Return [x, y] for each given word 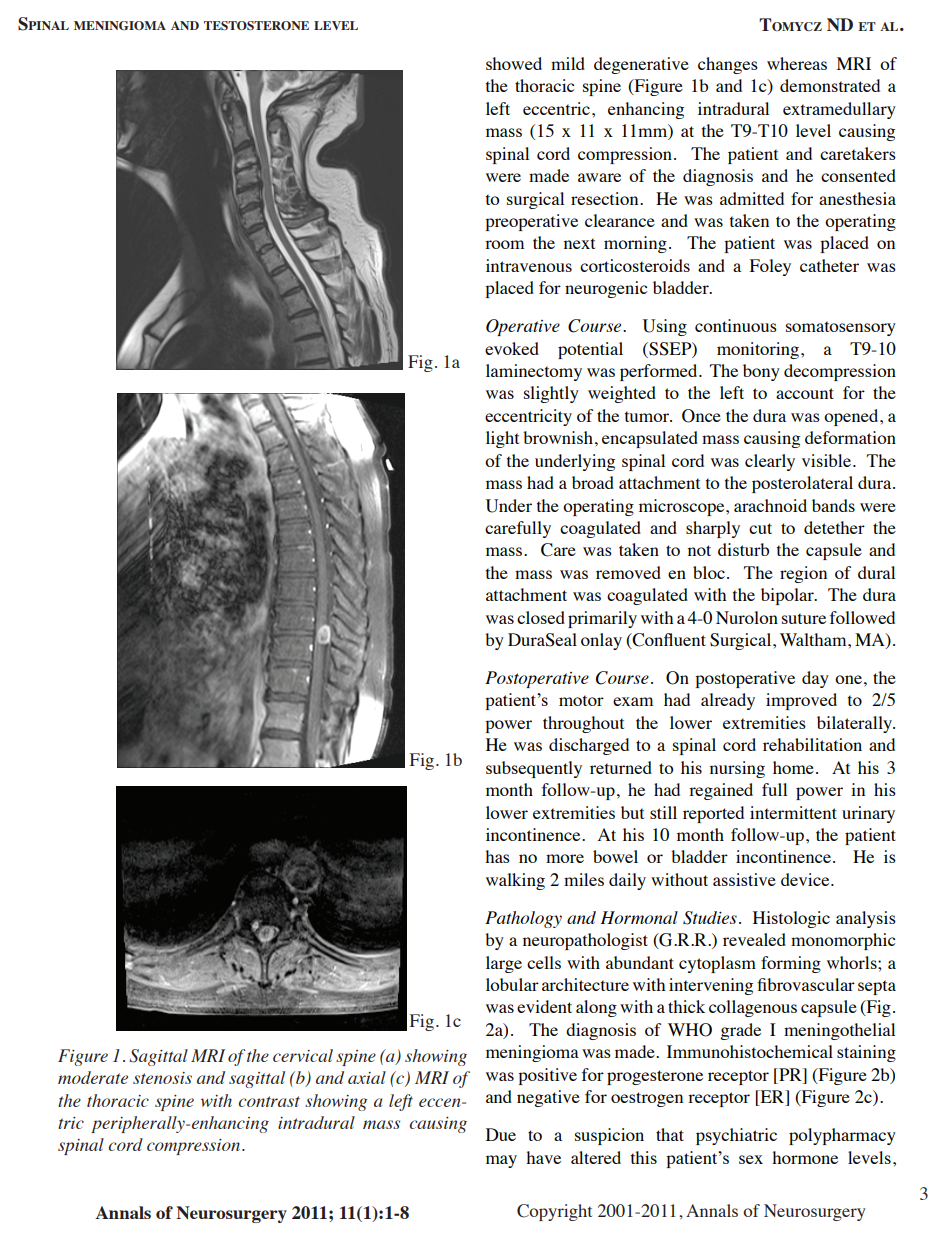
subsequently [534, 769]
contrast [269, 1101]
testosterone [256, 25]
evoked [512, 348]
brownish [558, 437]
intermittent [793, 812]
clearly [770, 462]
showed [514, 63]
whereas [797, 63]
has [497, 856]
